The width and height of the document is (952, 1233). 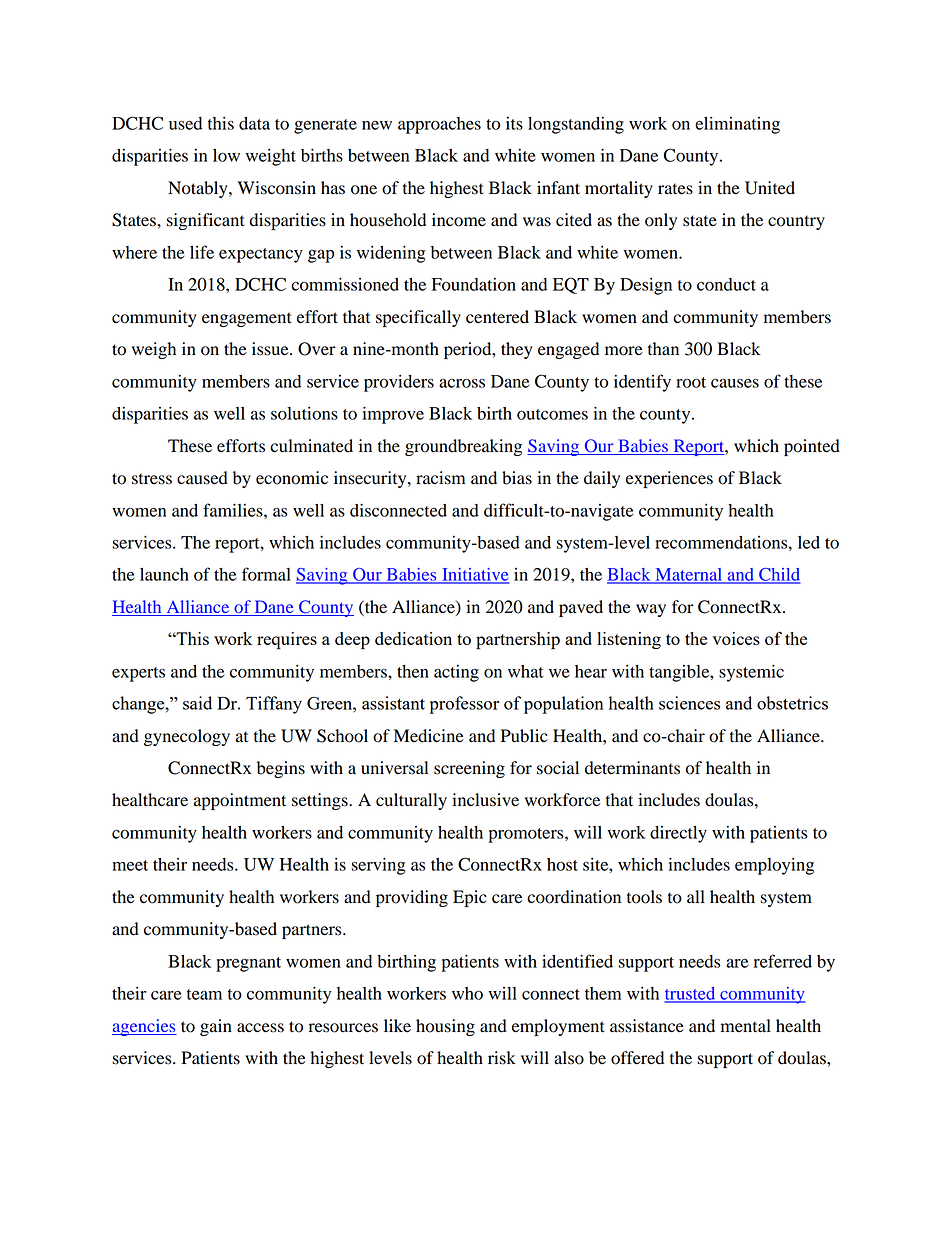 I want to click on inclusive, so click(x=485, y=800).
